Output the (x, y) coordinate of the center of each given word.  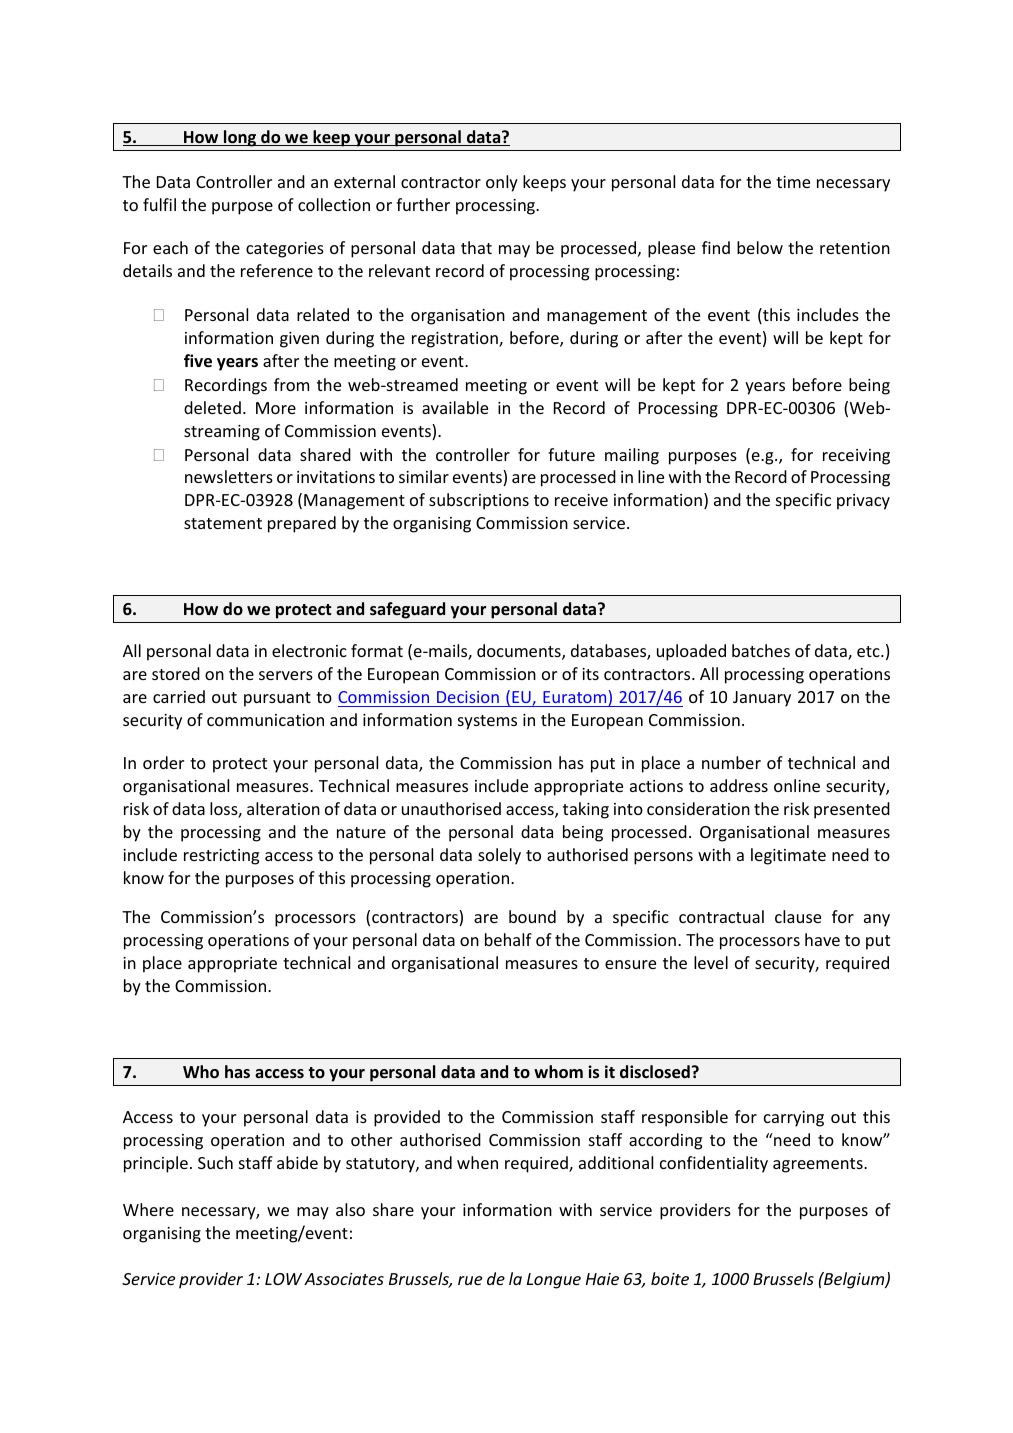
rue (470, 1280)
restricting (221, 857)
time (793, 182)
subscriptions (479, 501)
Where (148, 1209)
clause (798, 916)
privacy (863, 502)
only (502, 183)
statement (223, 523)
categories (285, 250)
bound (532, 916)
